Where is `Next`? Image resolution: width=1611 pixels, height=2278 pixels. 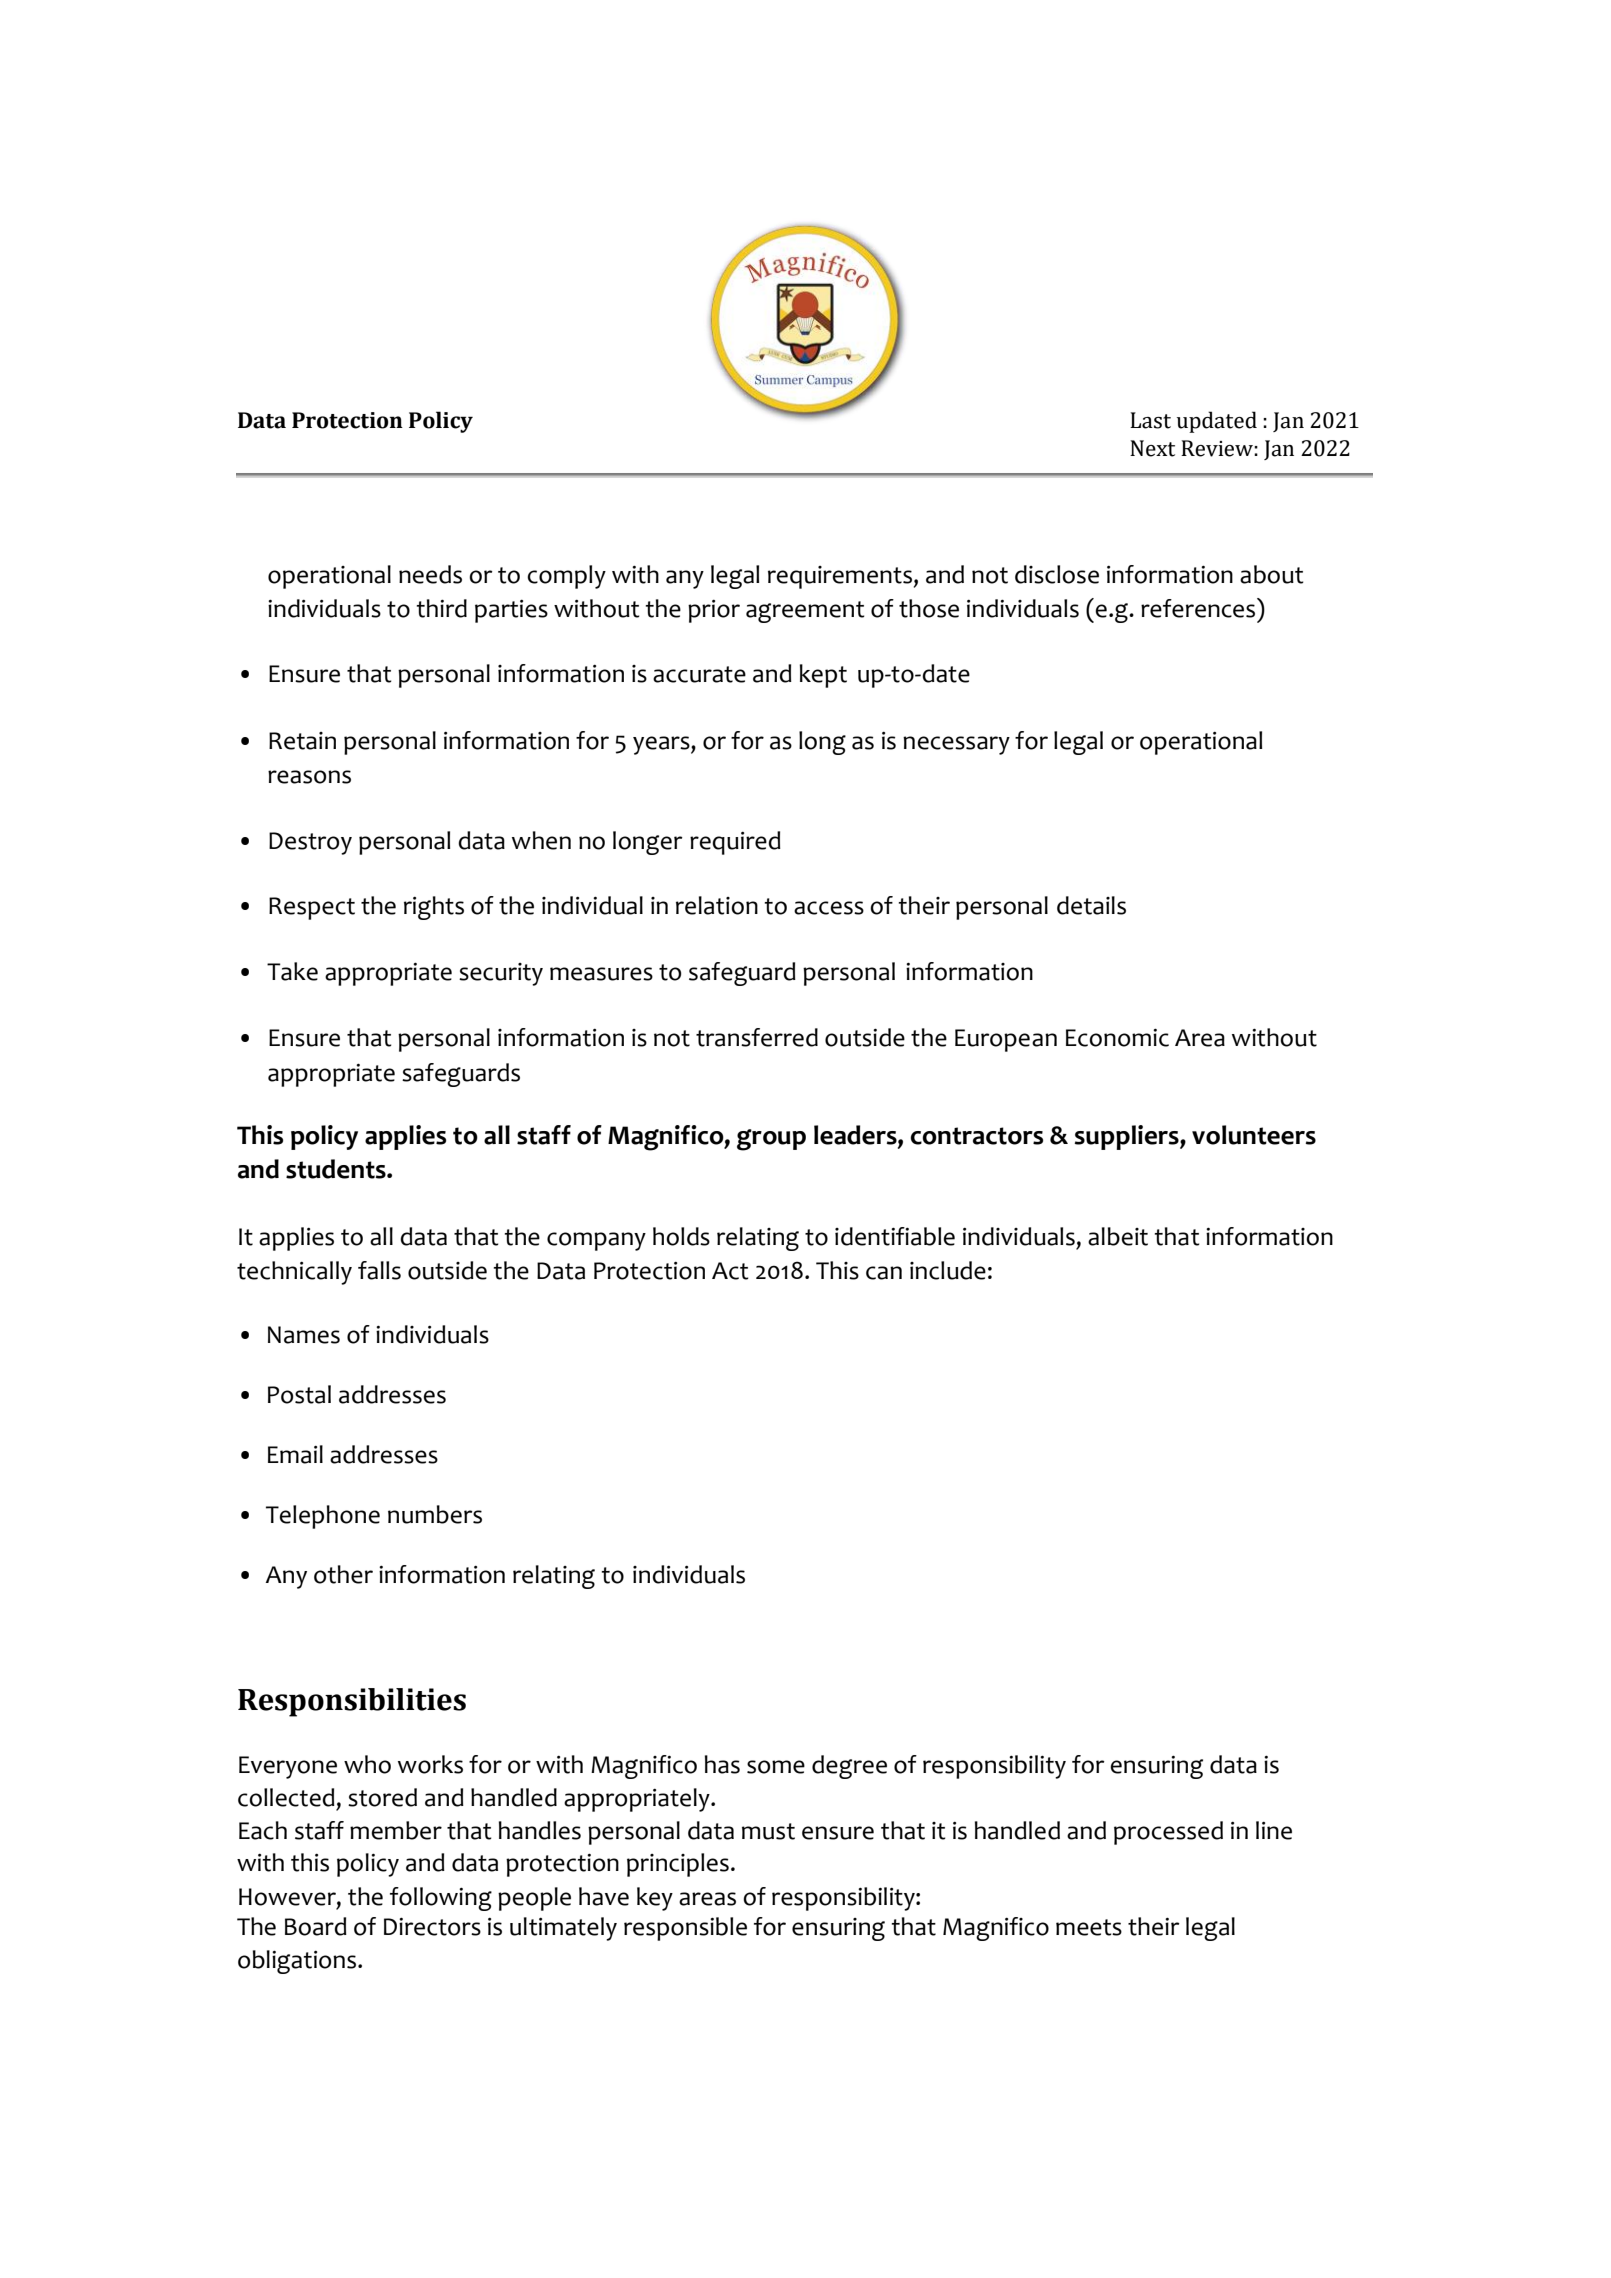 Next is located at coordinates (1152, 448).
